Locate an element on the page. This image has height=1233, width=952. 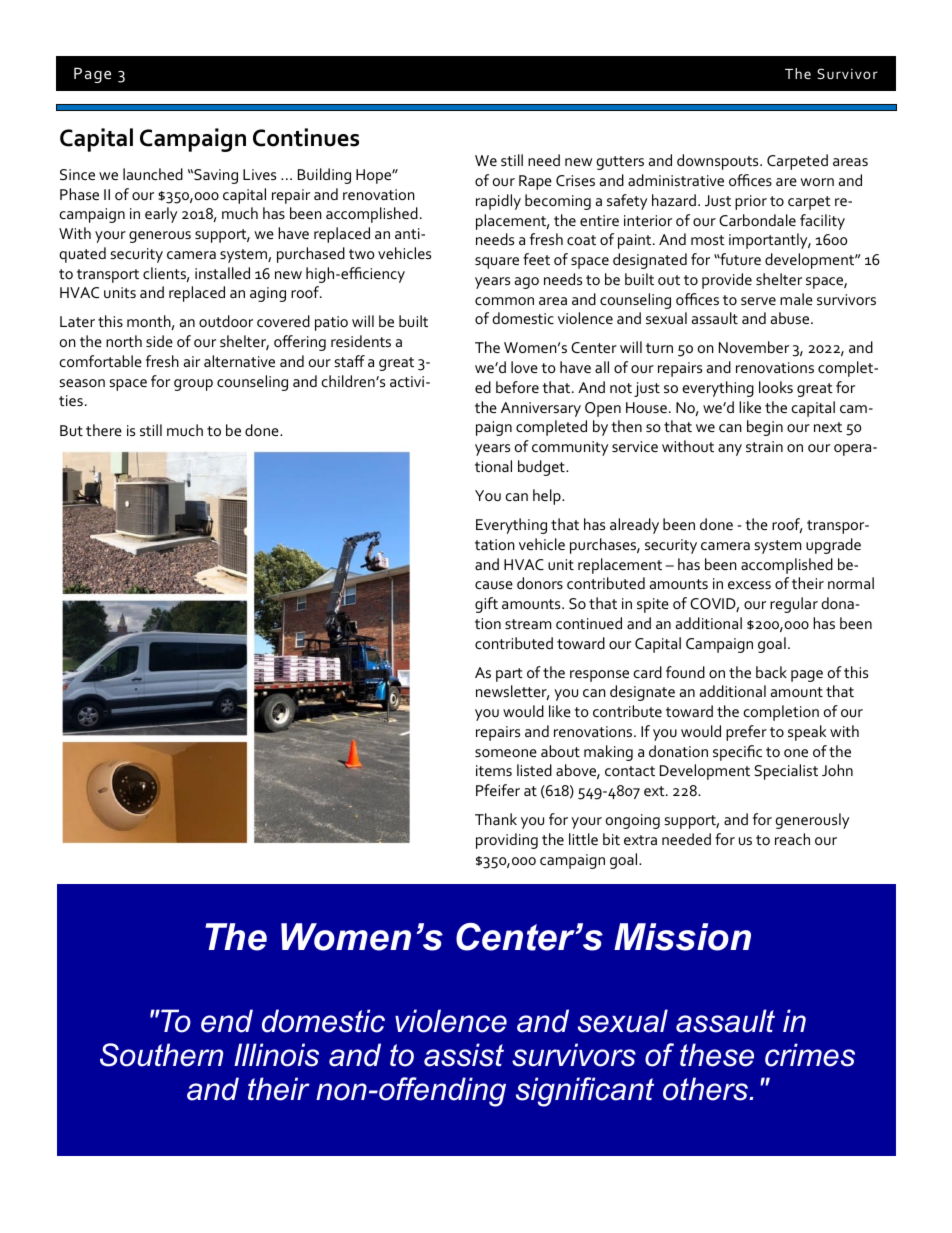
these is located at coordinates (717, 1055).
